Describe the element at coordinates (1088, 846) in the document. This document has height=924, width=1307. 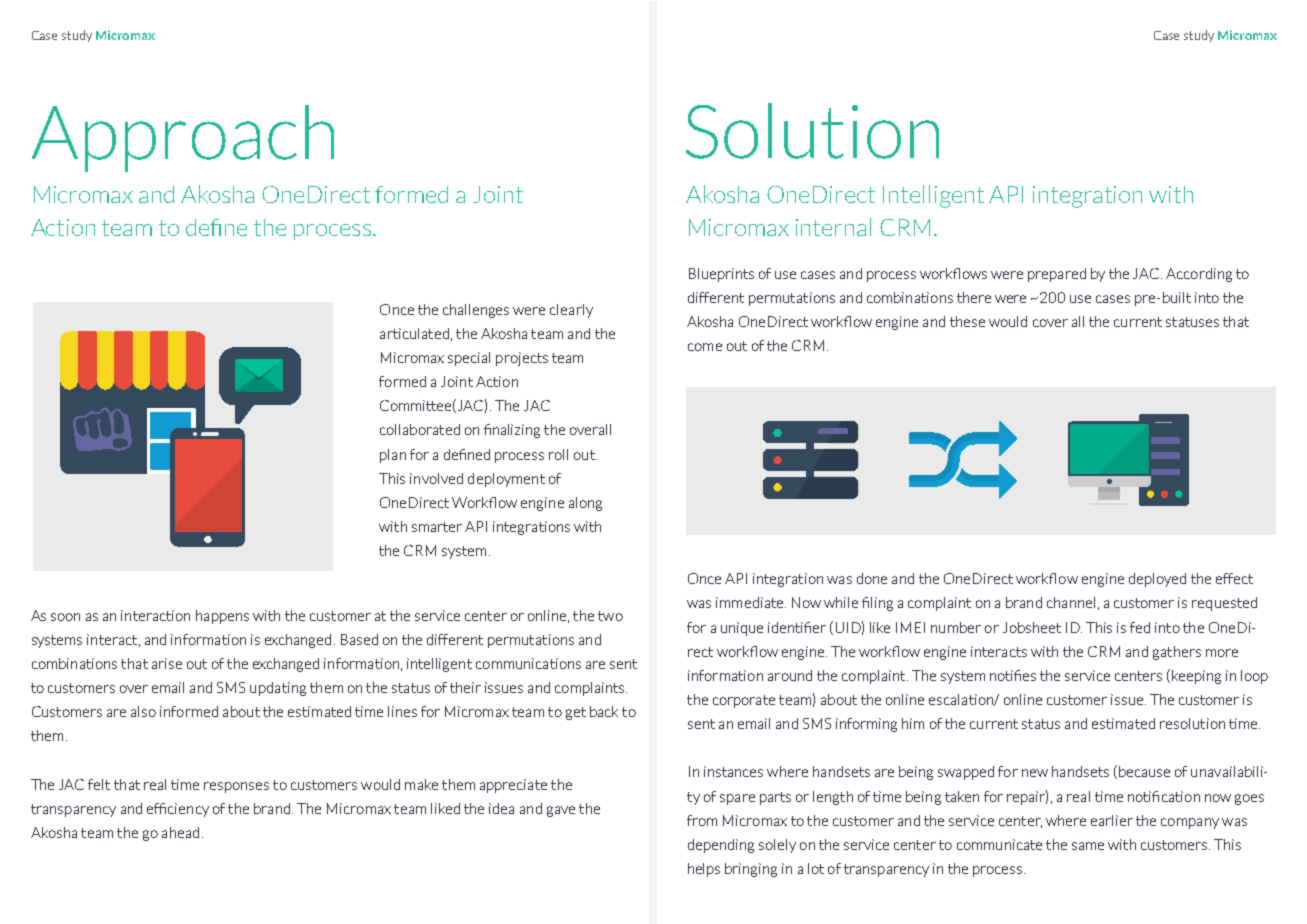
I see `same` at that location.
